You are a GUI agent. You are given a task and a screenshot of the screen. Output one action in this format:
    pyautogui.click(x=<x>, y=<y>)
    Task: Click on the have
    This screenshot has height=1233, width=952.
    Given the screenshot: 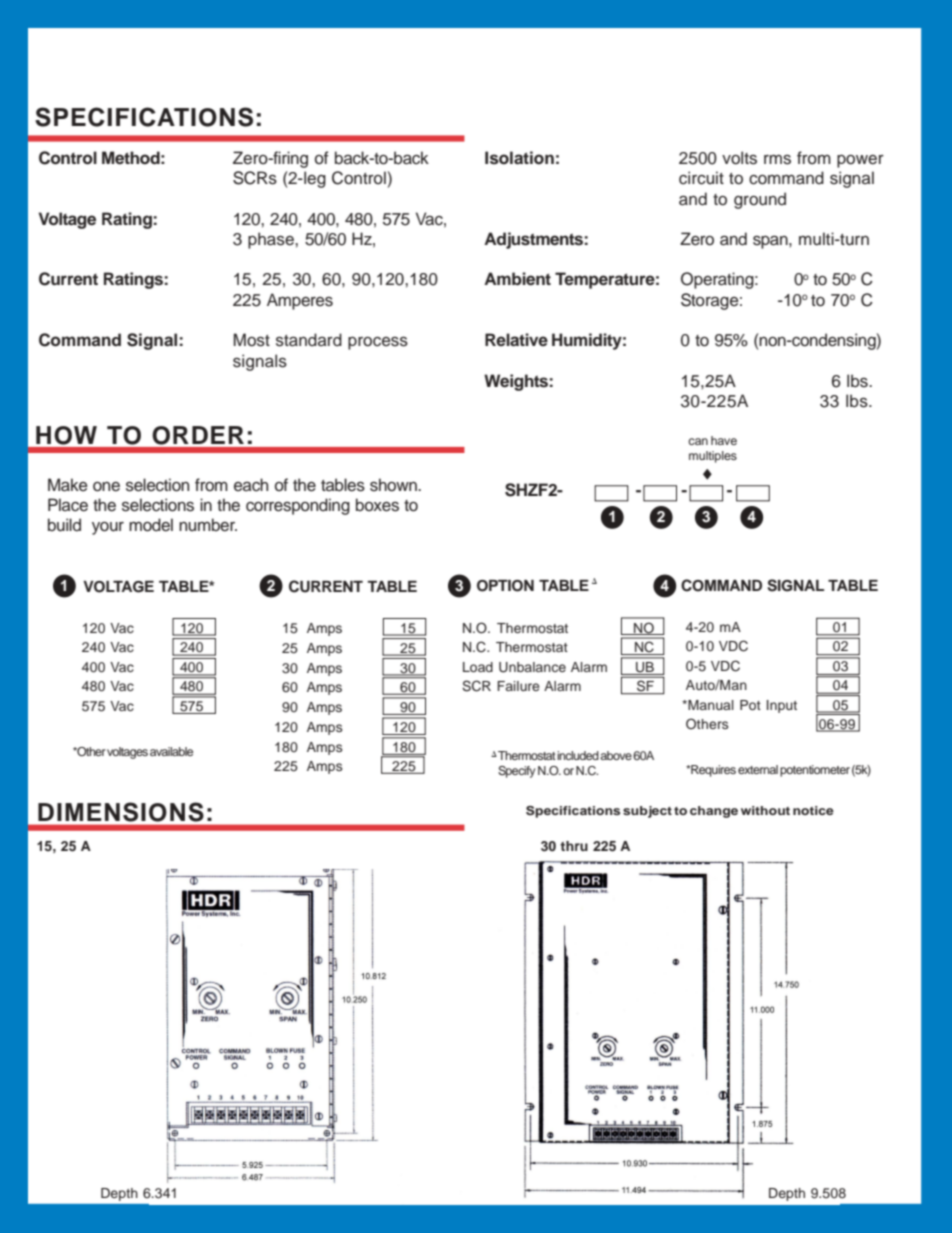 What is the action you would take?
    pyautogui.click(x=724, y=440)
